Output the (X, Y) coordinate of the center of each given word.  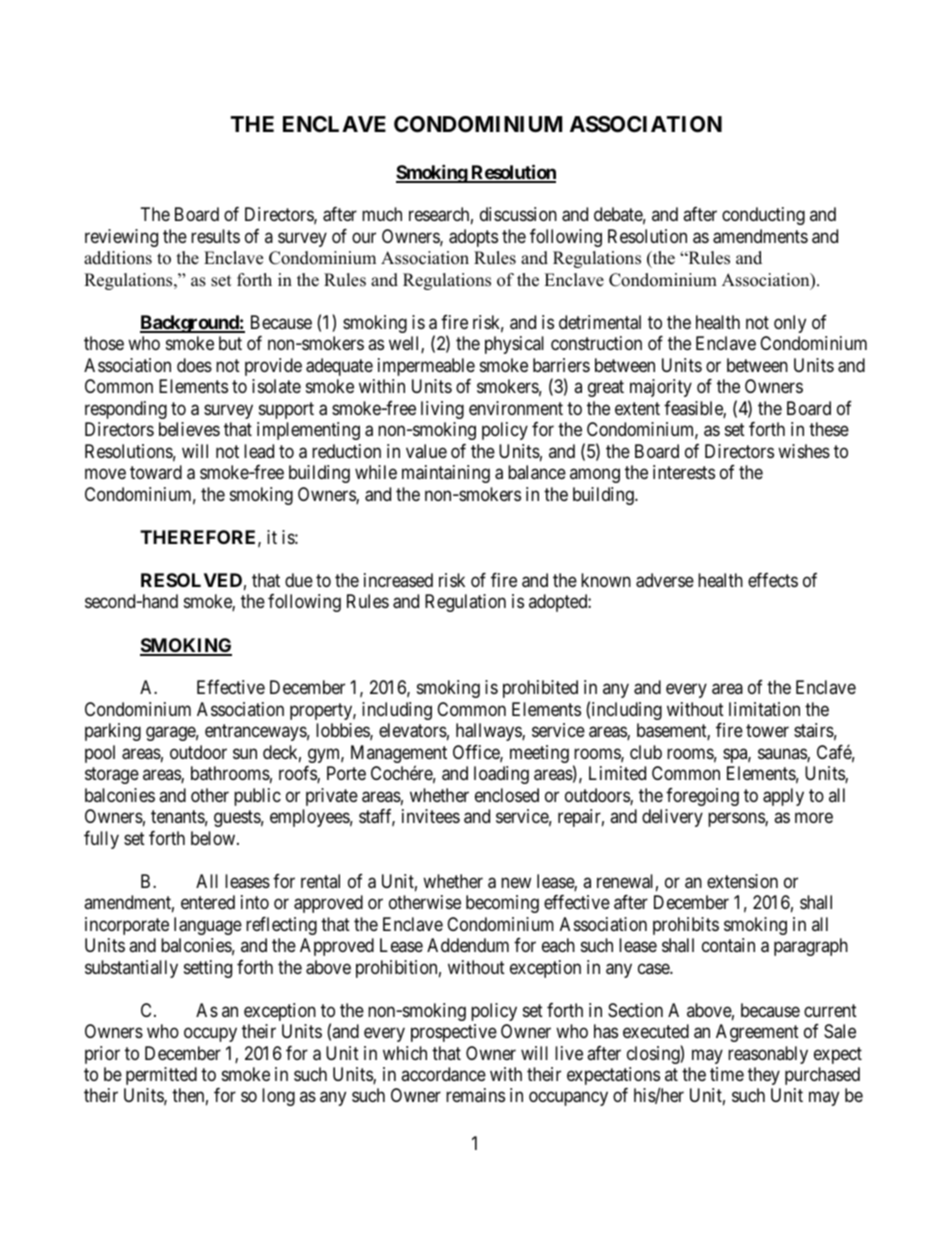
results (215, 236)
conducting (763, 216)
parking (113, 732)
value (426, 451)
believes (189, 429)
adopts (473, 238)
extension (742, 881)
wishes (804, 451)
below (214, 838)
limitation (764, 709)
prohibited (540, 689)
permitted (161, 1076)
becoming (502, 904)
